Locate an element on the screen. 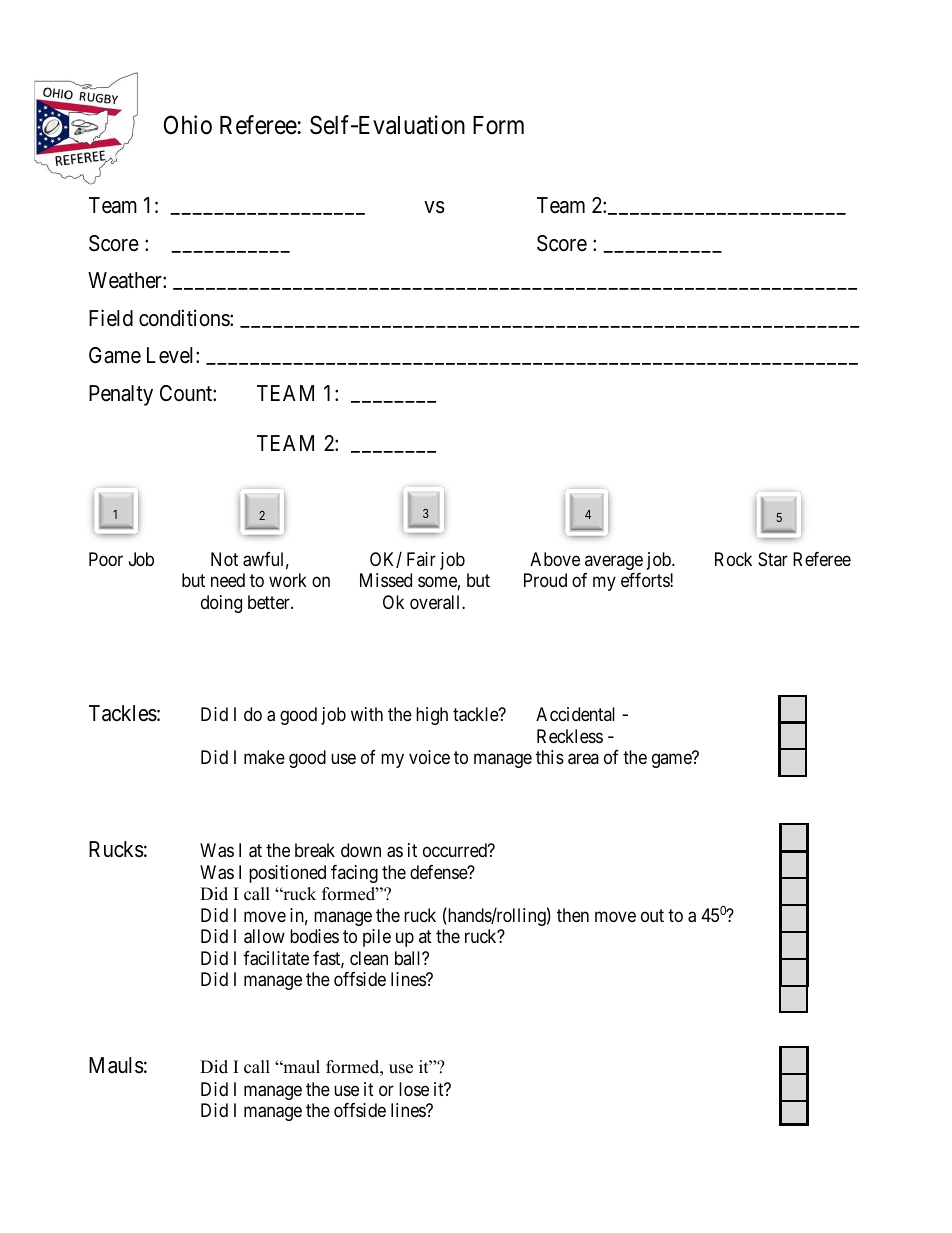 This screenshot has width=952, height=1233. make is located at coordinates (264, 757).
